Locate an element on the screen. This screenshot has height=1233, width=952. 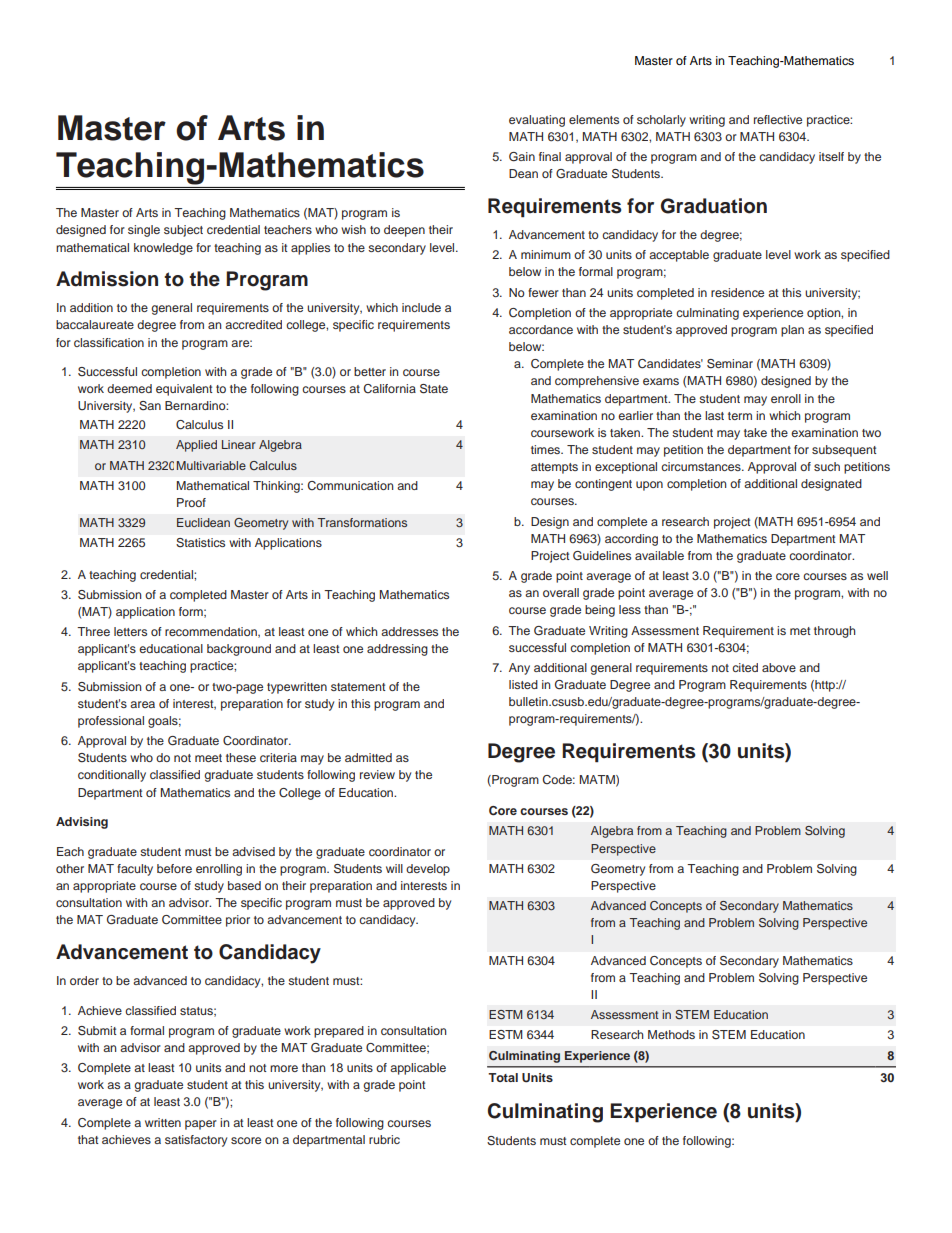
review is located at coordinates (377, 774).
